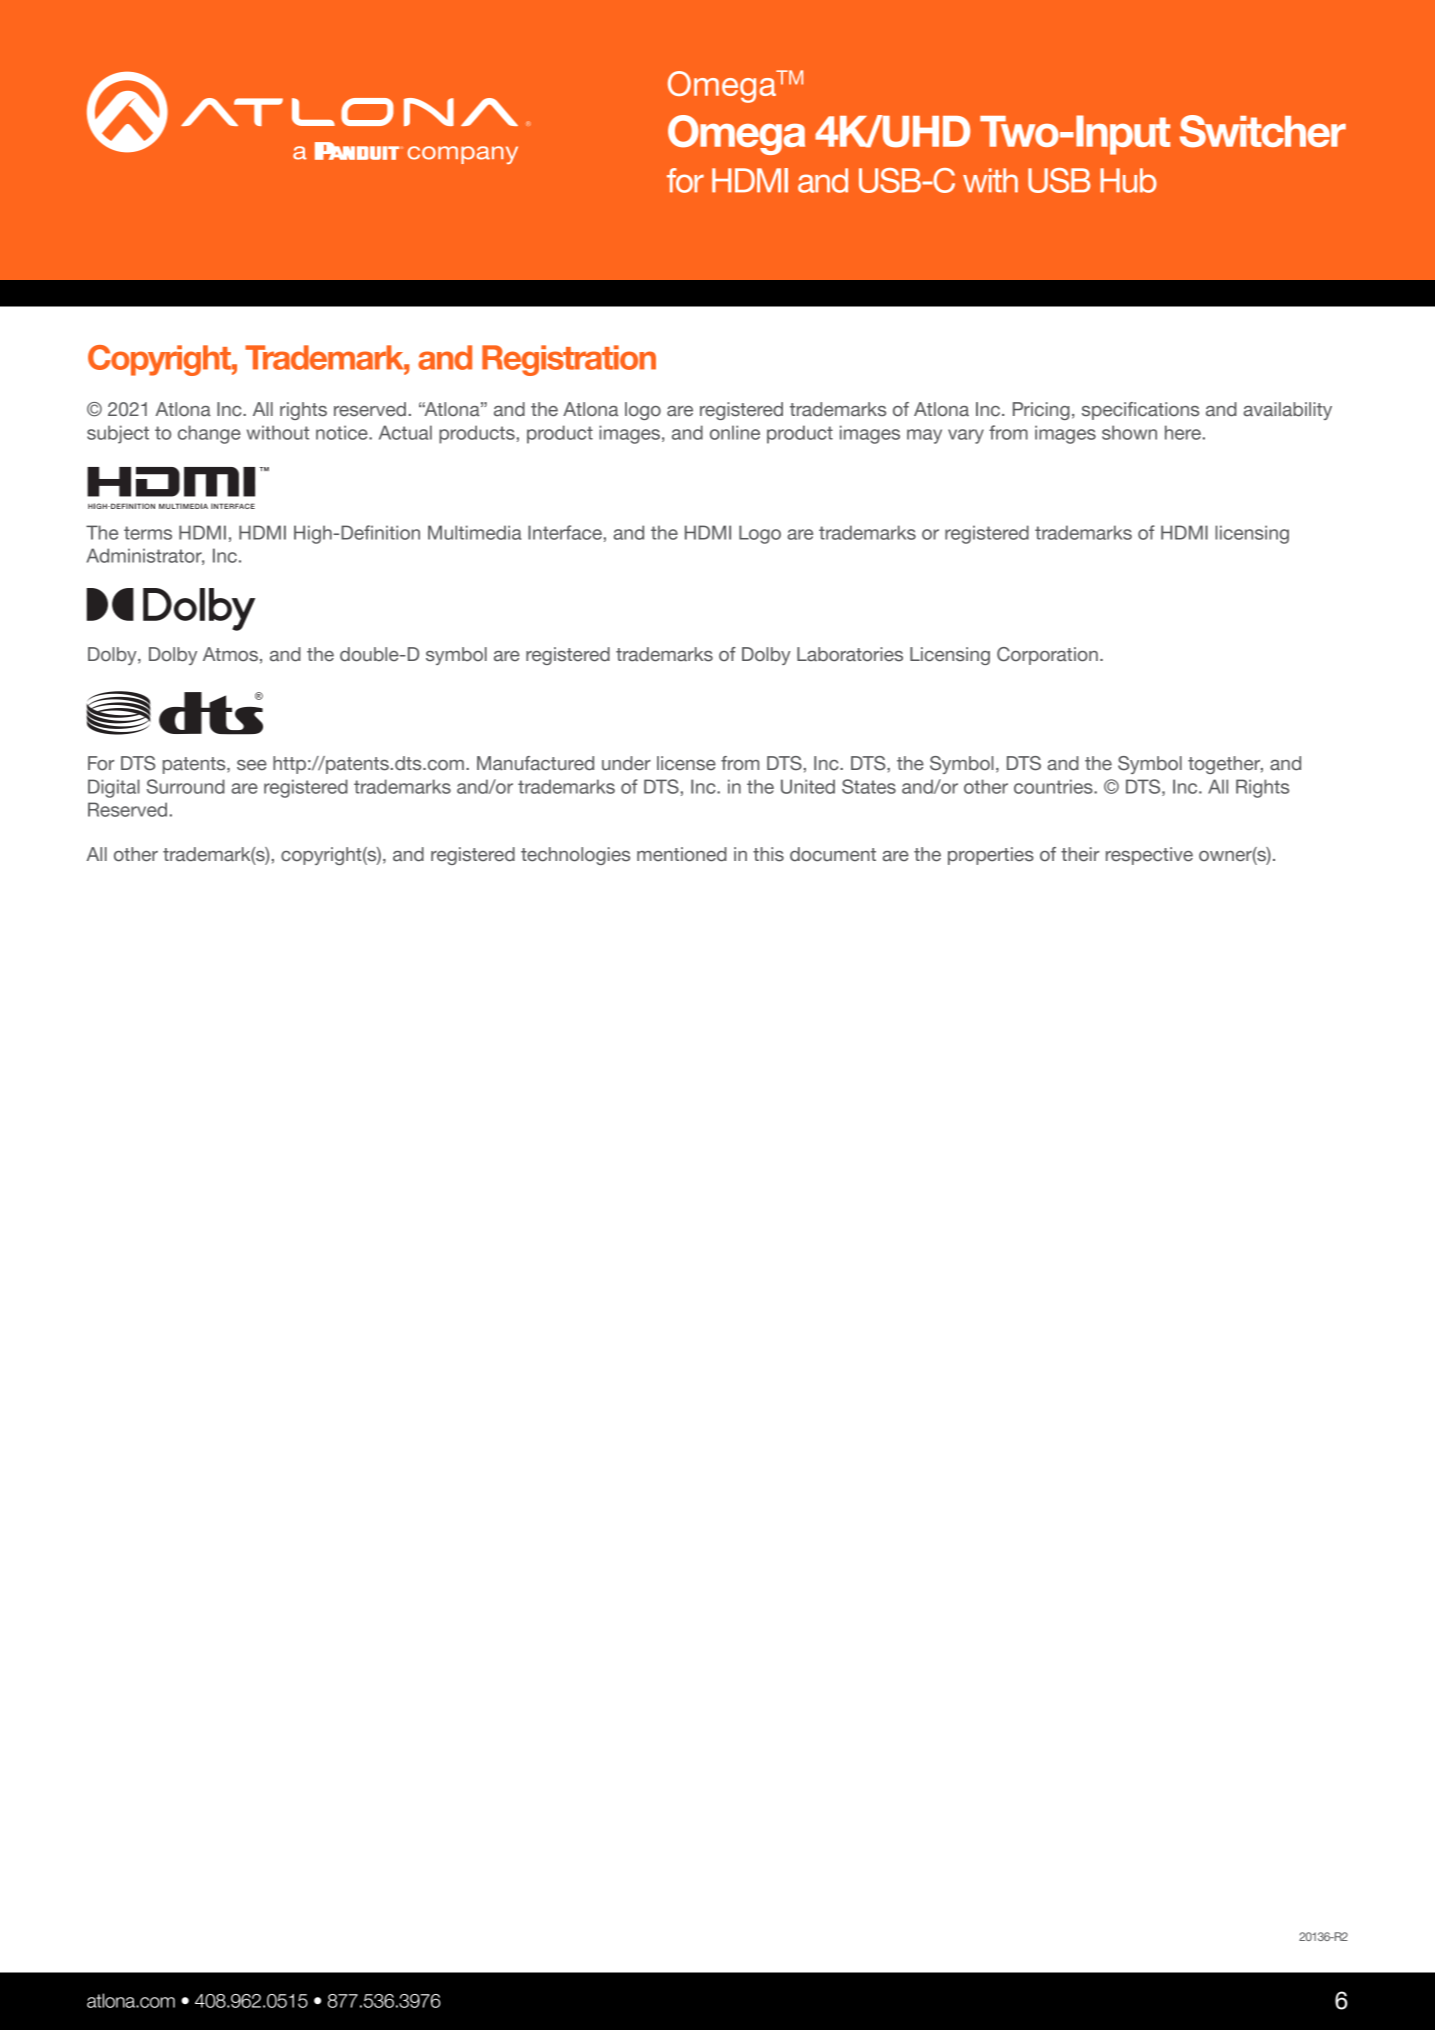  What do you see at coordinates (1128, 180) in the screenshot?
I see `Hub` at bounding box center [1128, 180].
